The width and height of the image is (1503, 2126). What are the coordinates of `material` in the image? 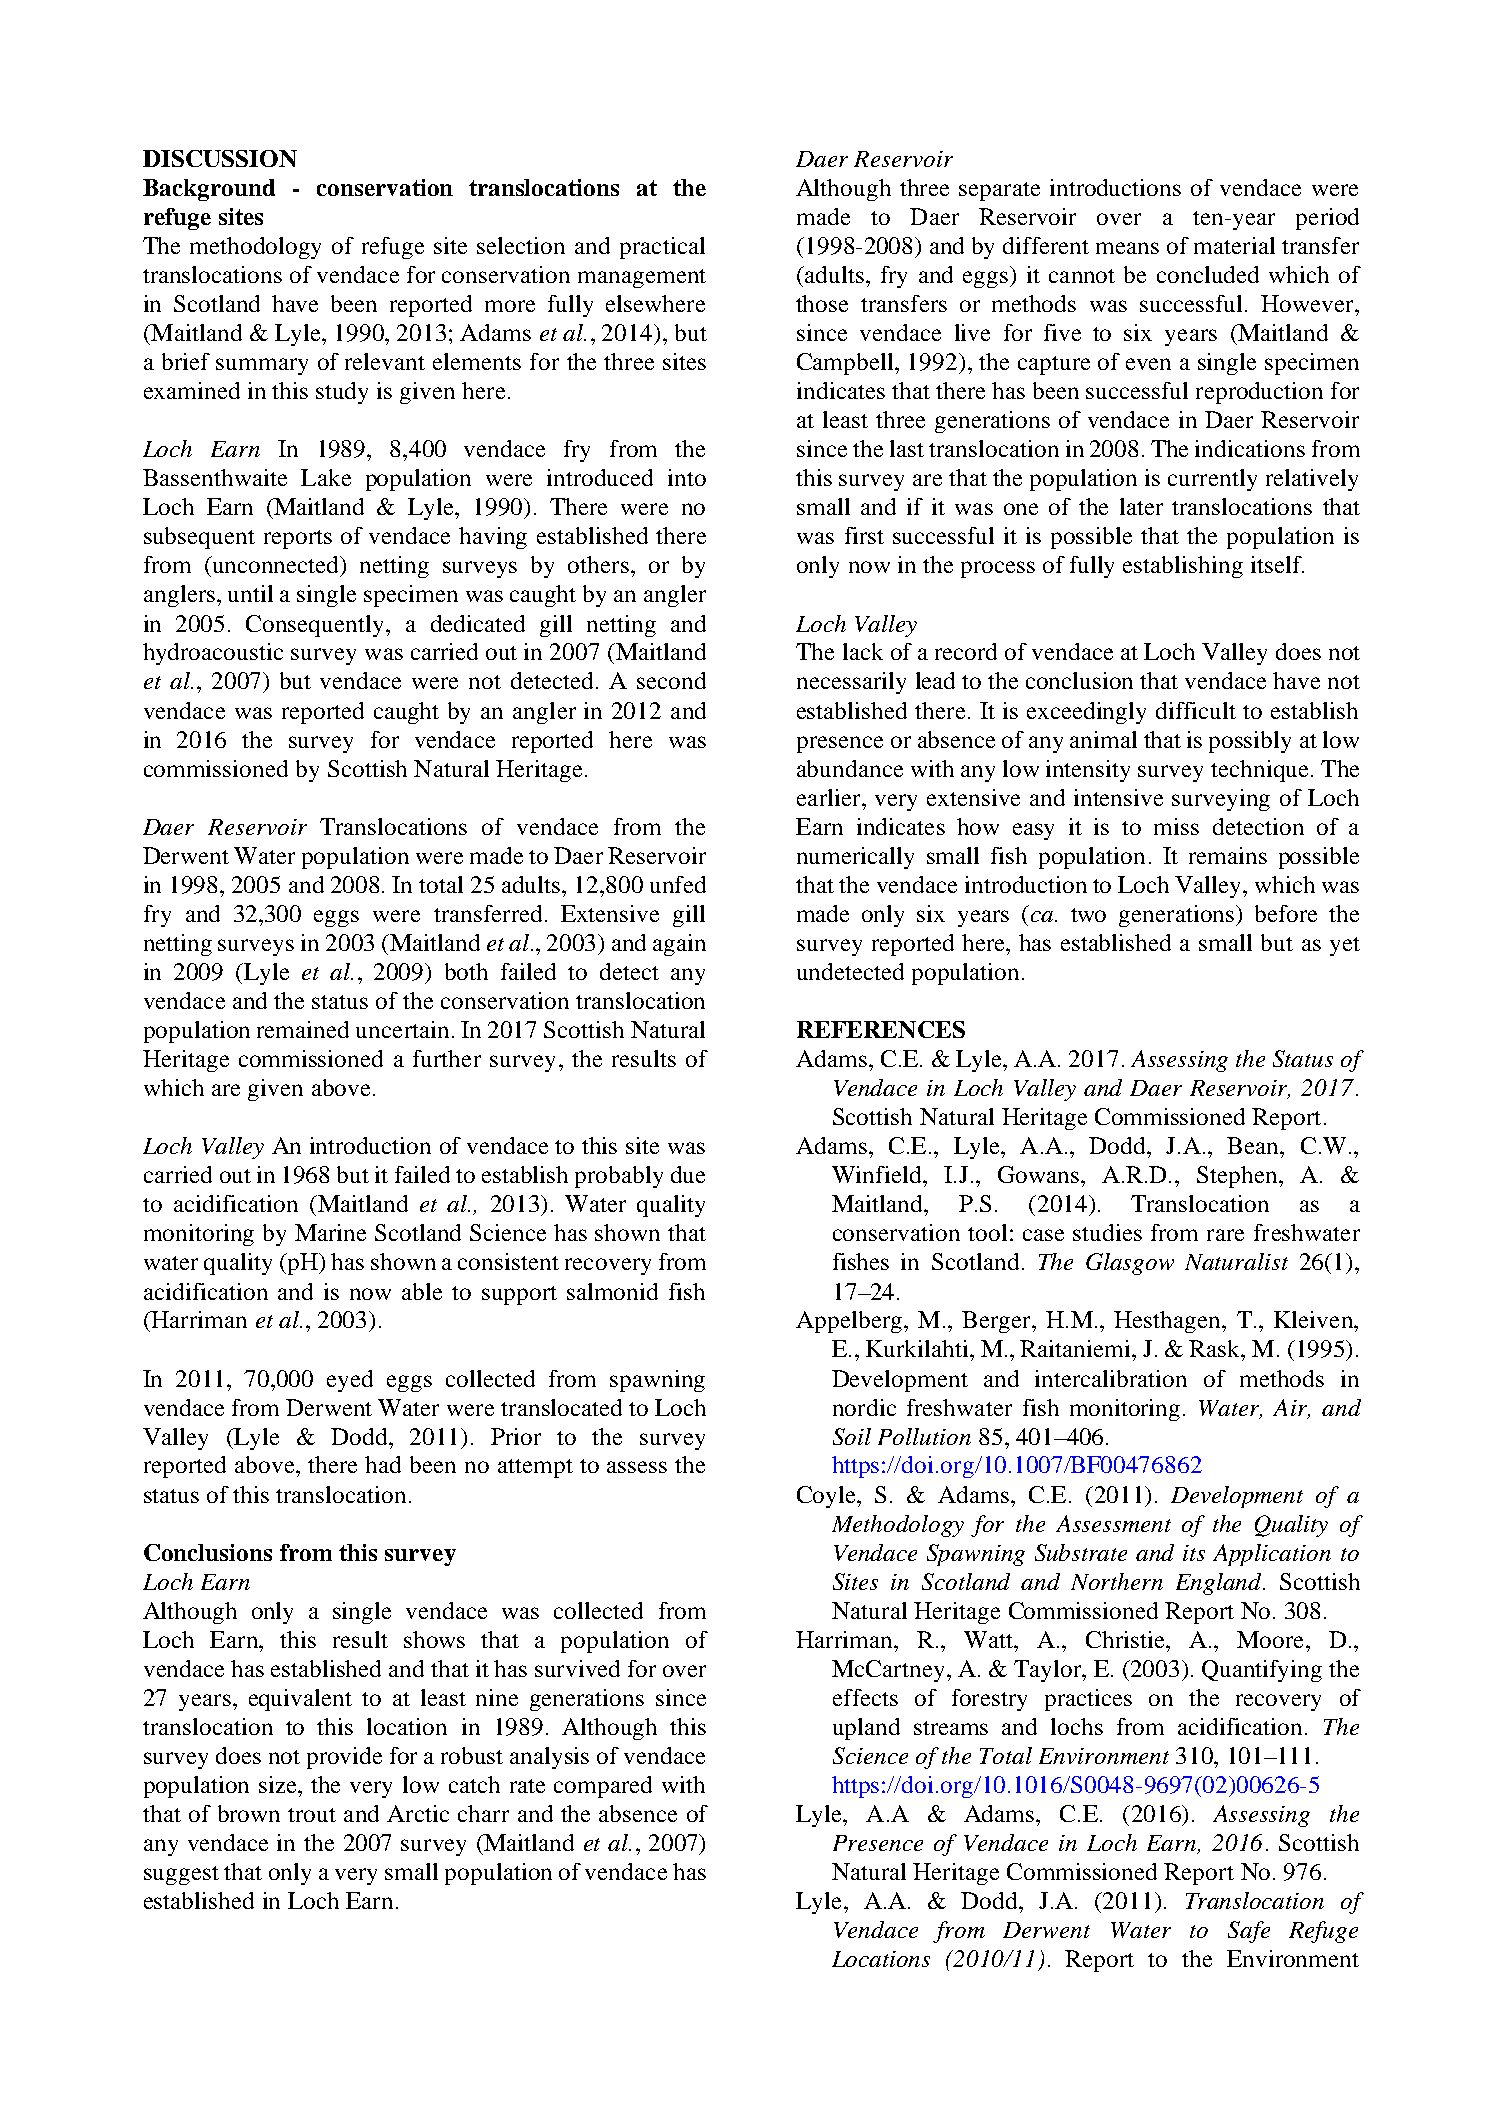 It's located at (1234, 245).
